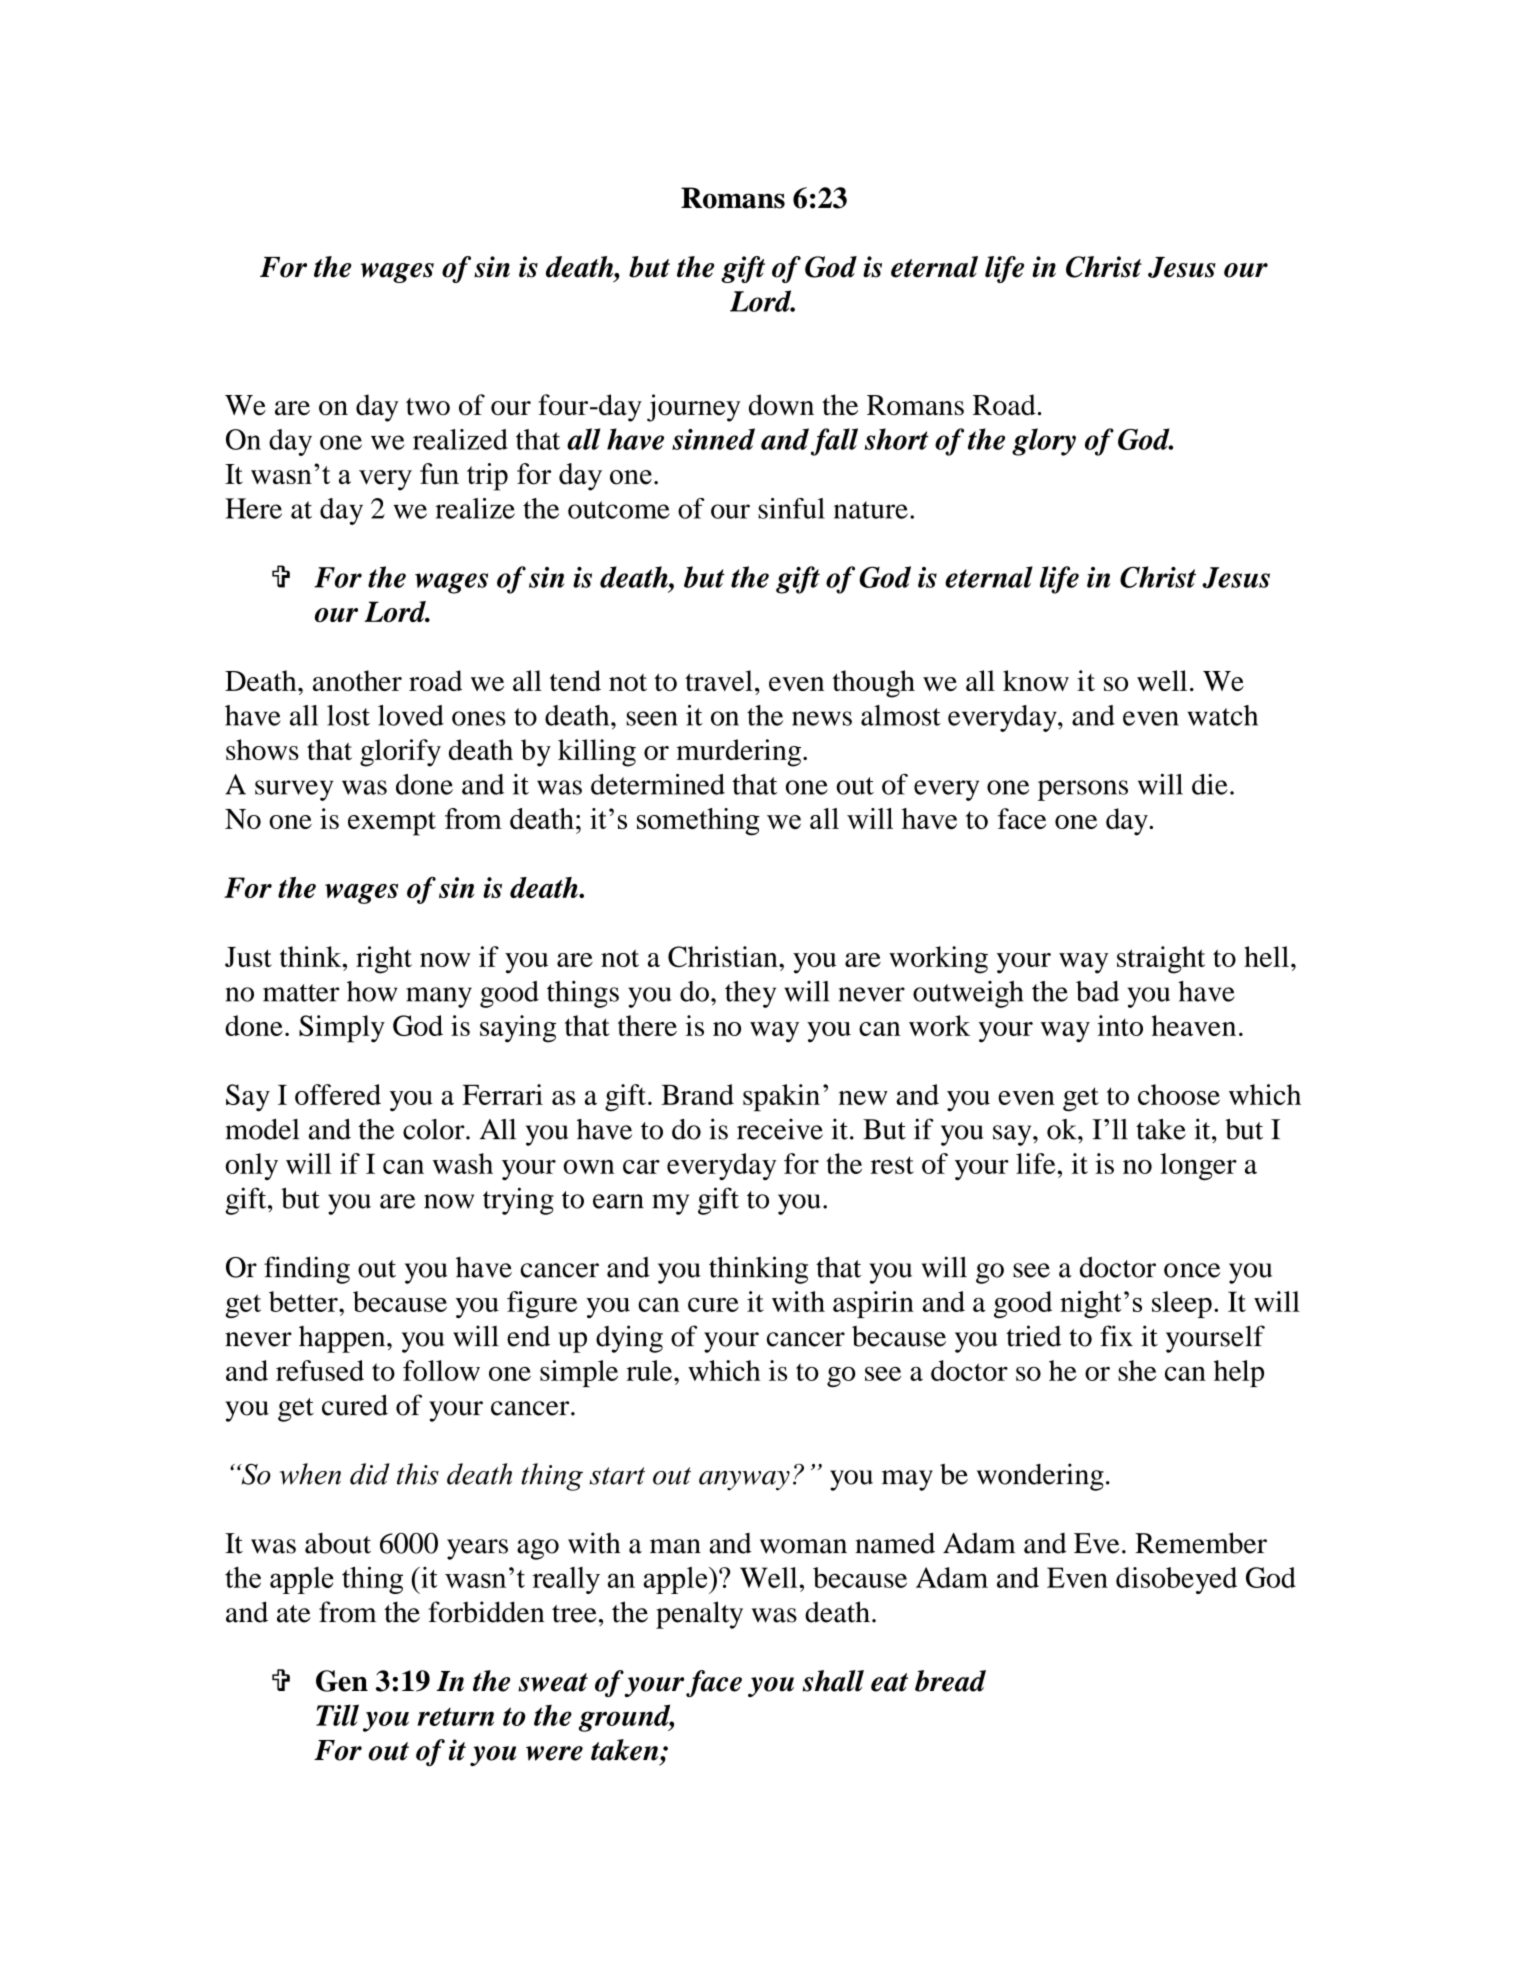 This screenshot has height=1979, width=1529. Describe the element at coordinates (1182, 1304) in the screenshot. I see `sleep` at that location.
